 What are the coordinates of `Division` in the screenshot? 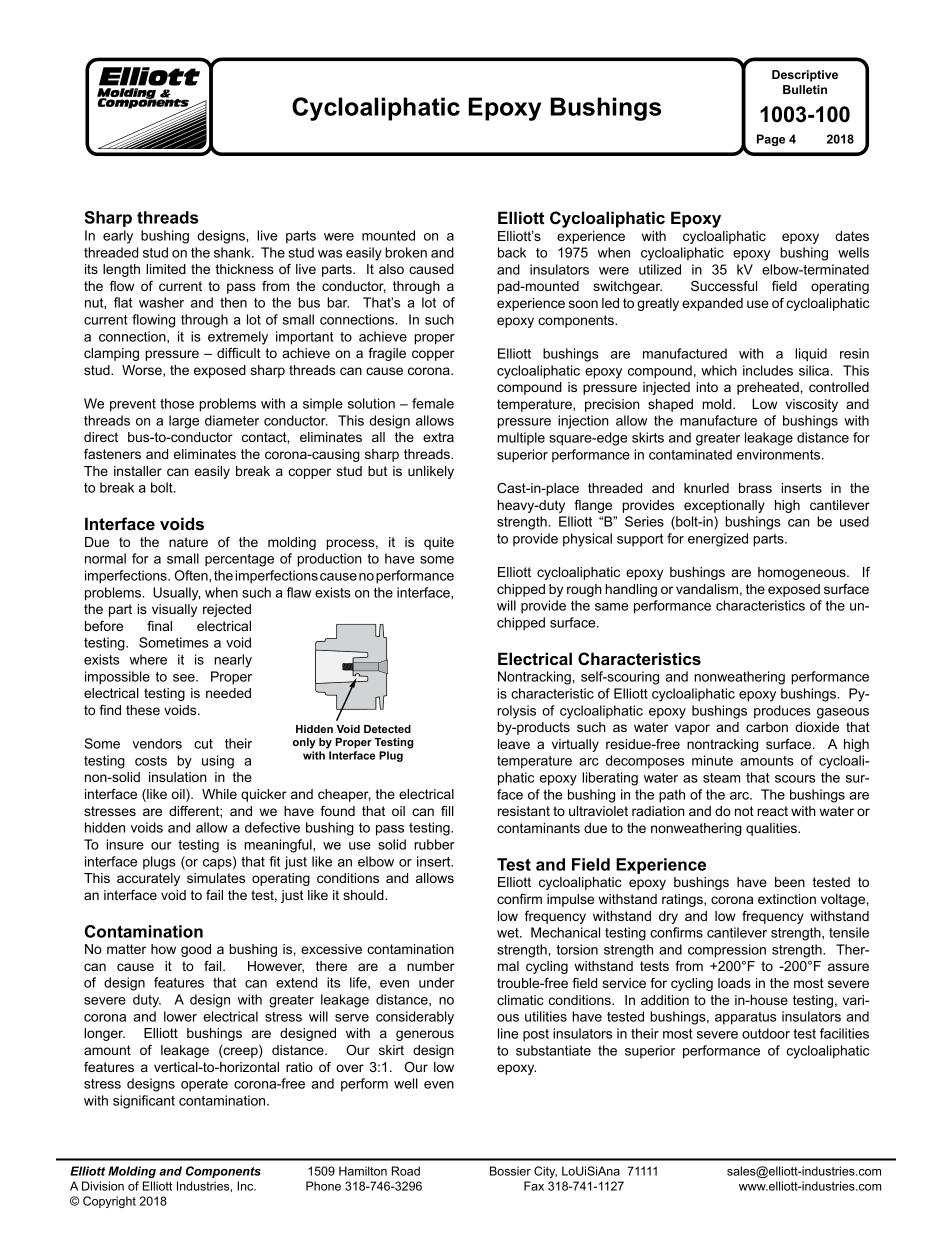 It's located at (103, 1186).
